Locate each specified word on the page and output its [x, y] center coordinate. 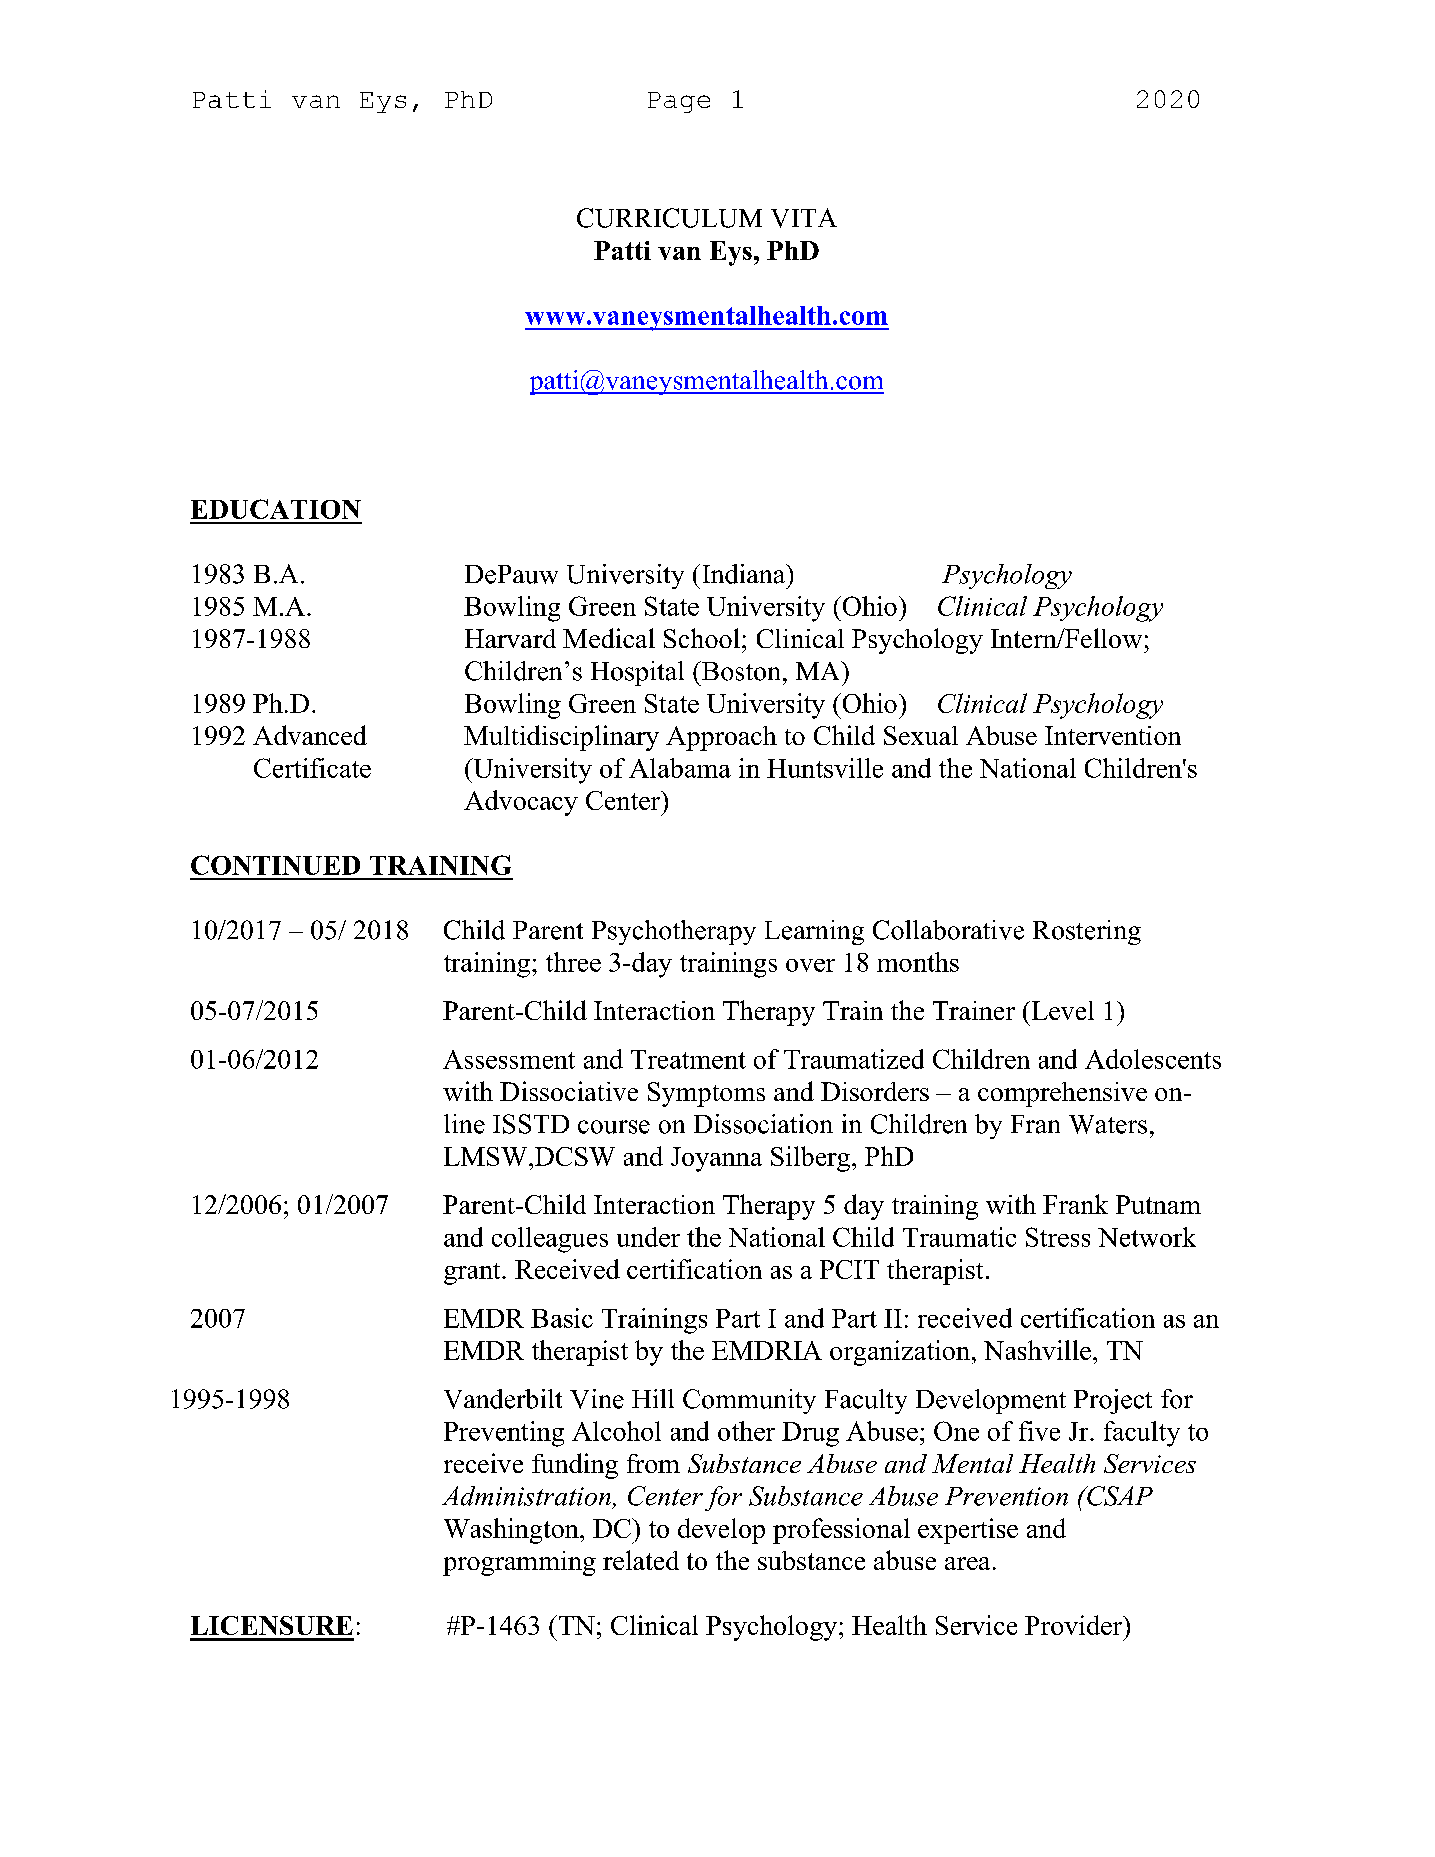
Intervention [1113, 735]
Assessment [509, 1059]
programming [519, 1563]
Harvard [510, 638]
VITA [804, 218]
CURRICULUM [669, 218]
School [702, 638]
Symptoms [706, 1094]
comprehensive [1062, 1094]
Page [679, 102]
